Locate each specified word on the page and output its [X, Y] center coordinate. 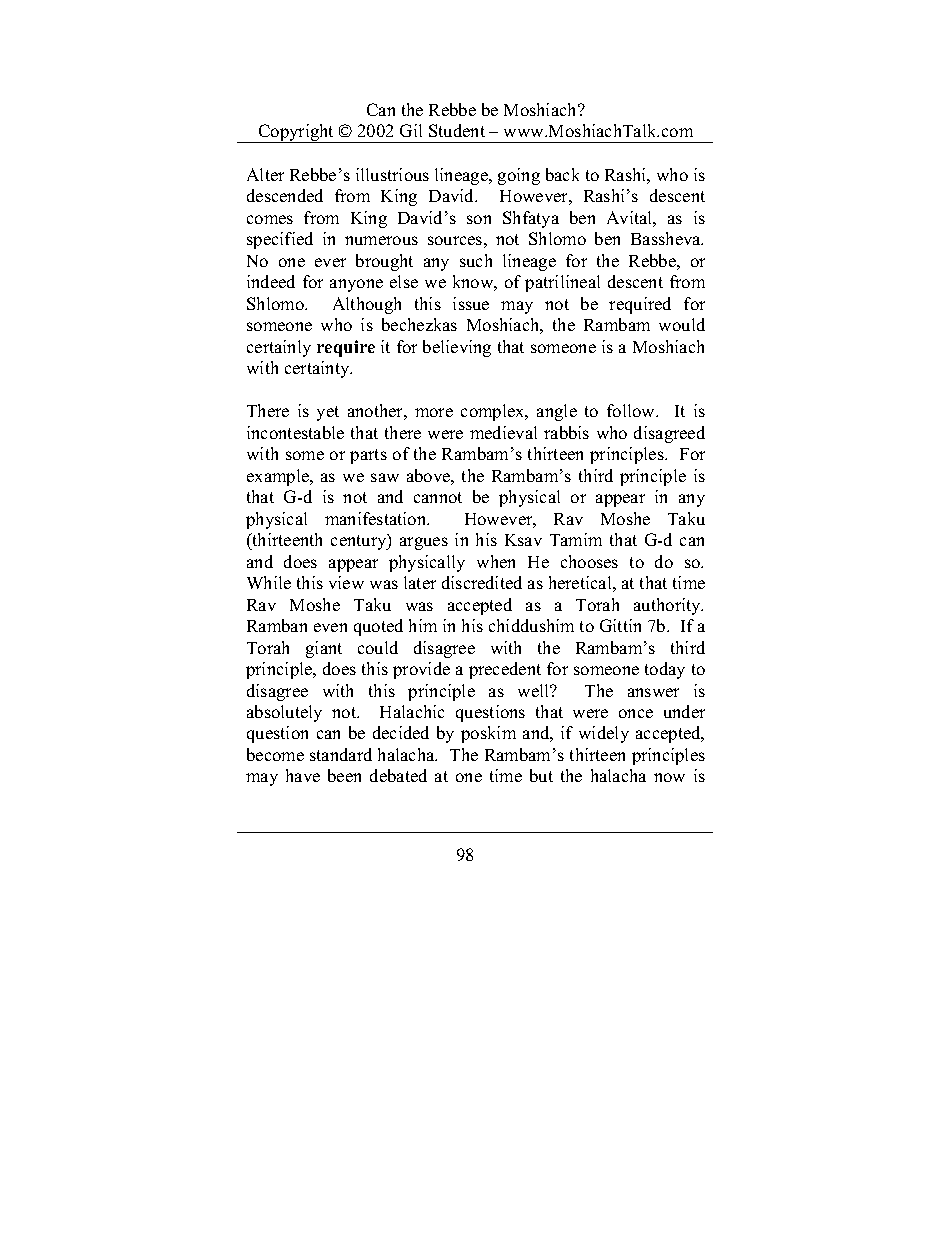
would [682, 324]
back [562, 174]
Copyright [297, 133]
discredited [482, 582]
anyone [356, 285]
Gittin [620, 625]
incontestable [295, 432]
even [330, 627]
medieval [503, 432]
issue [471, 303]
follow [632, 410]
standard [341, 754]
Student [457, 130]
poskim [488, 734]
